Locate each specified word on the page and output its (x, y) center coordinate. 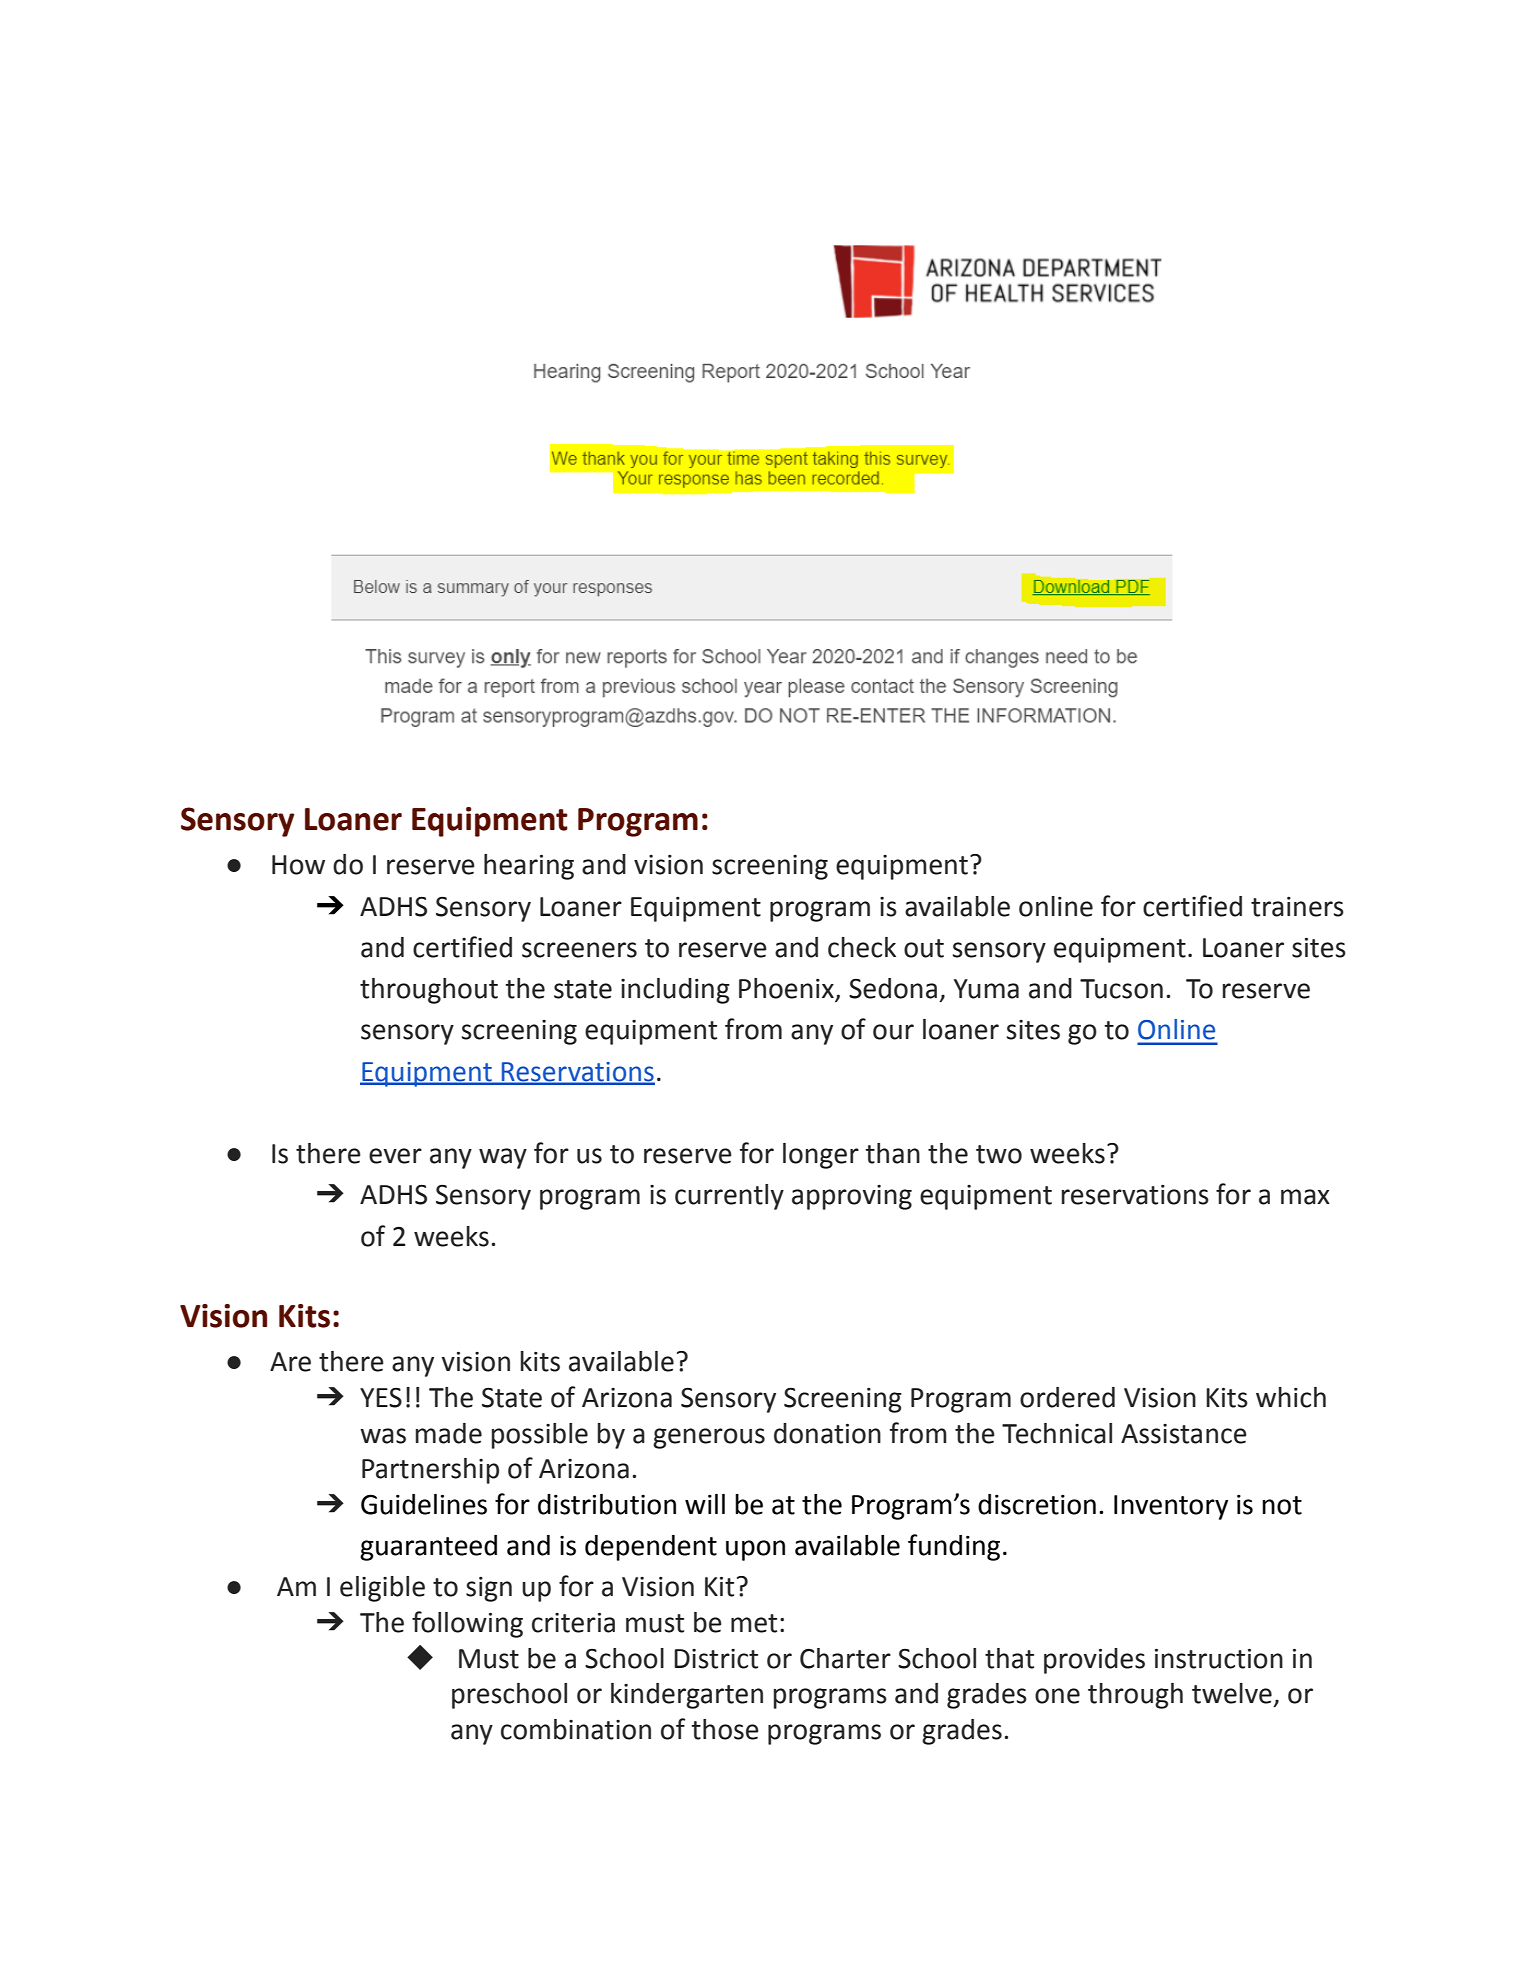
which (1291, 1397)
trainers (1297, 907)
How (298, 865)
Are (290, 1362)
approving (852, 1197)
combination (576, 1729)
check (862, 947)
